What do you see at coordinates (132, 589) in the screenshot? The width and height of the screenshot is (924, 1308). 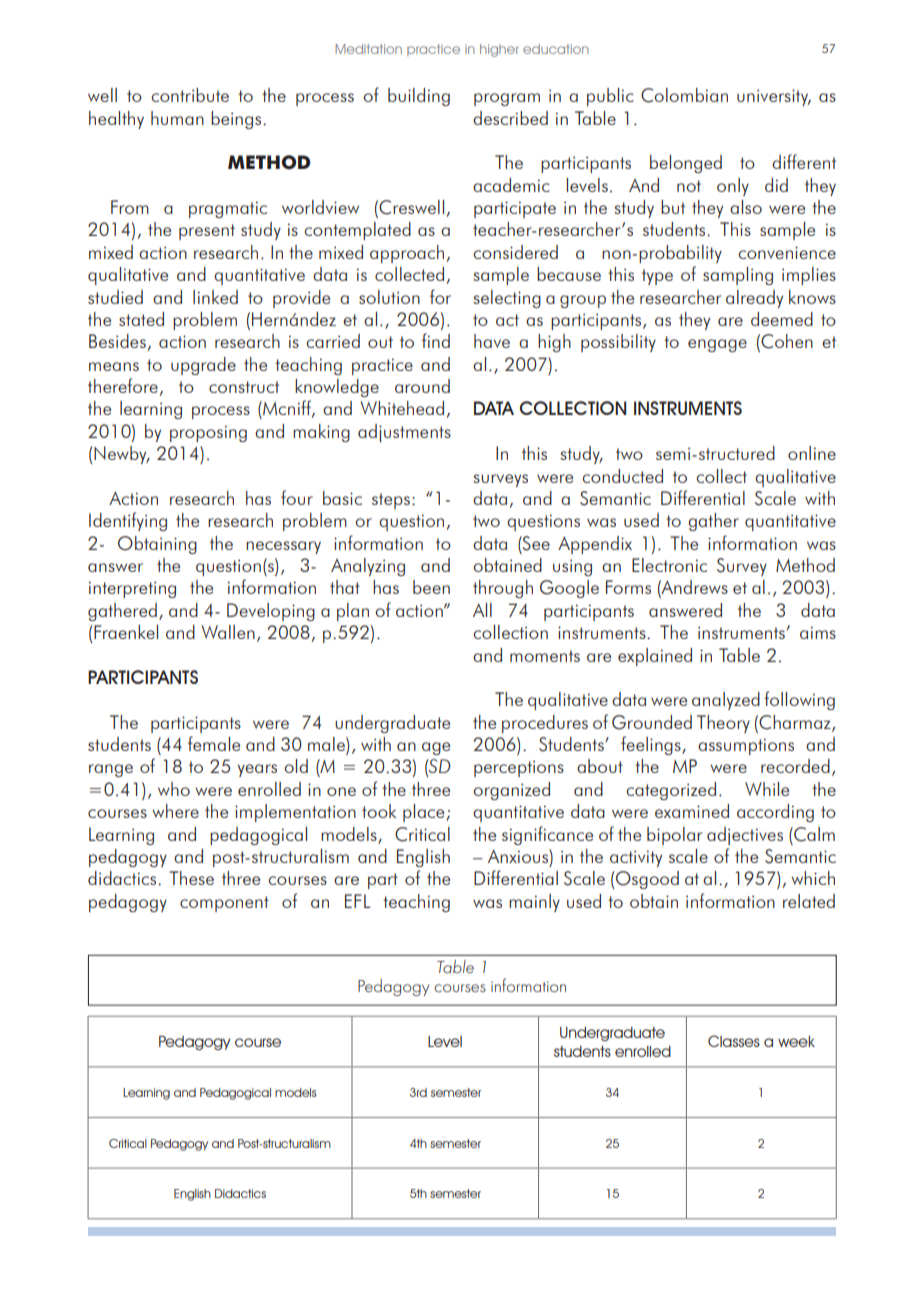 I see `interpreting` at bounding box center [132, 589].
